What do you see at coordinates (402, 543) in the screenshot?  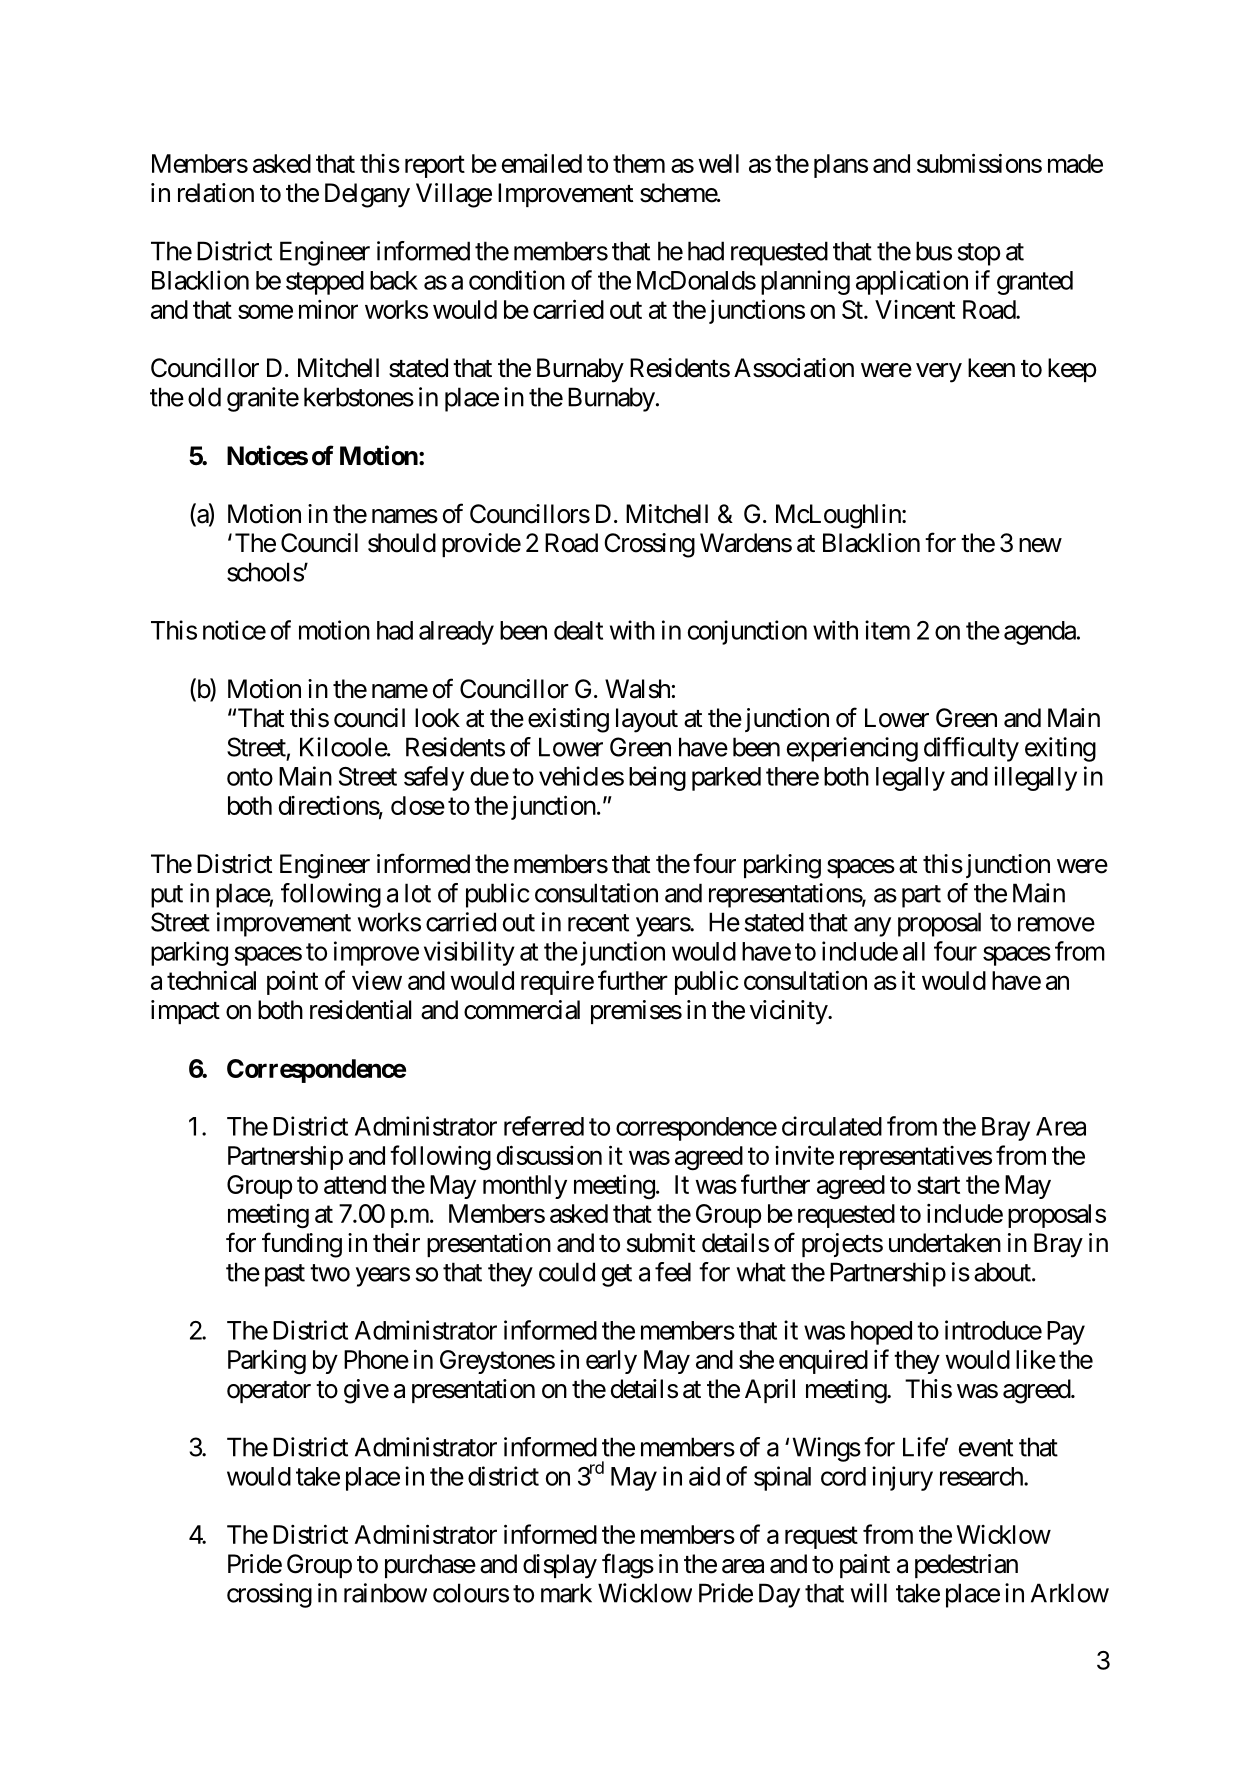 I see `should` at bounding box center [402, 543].
